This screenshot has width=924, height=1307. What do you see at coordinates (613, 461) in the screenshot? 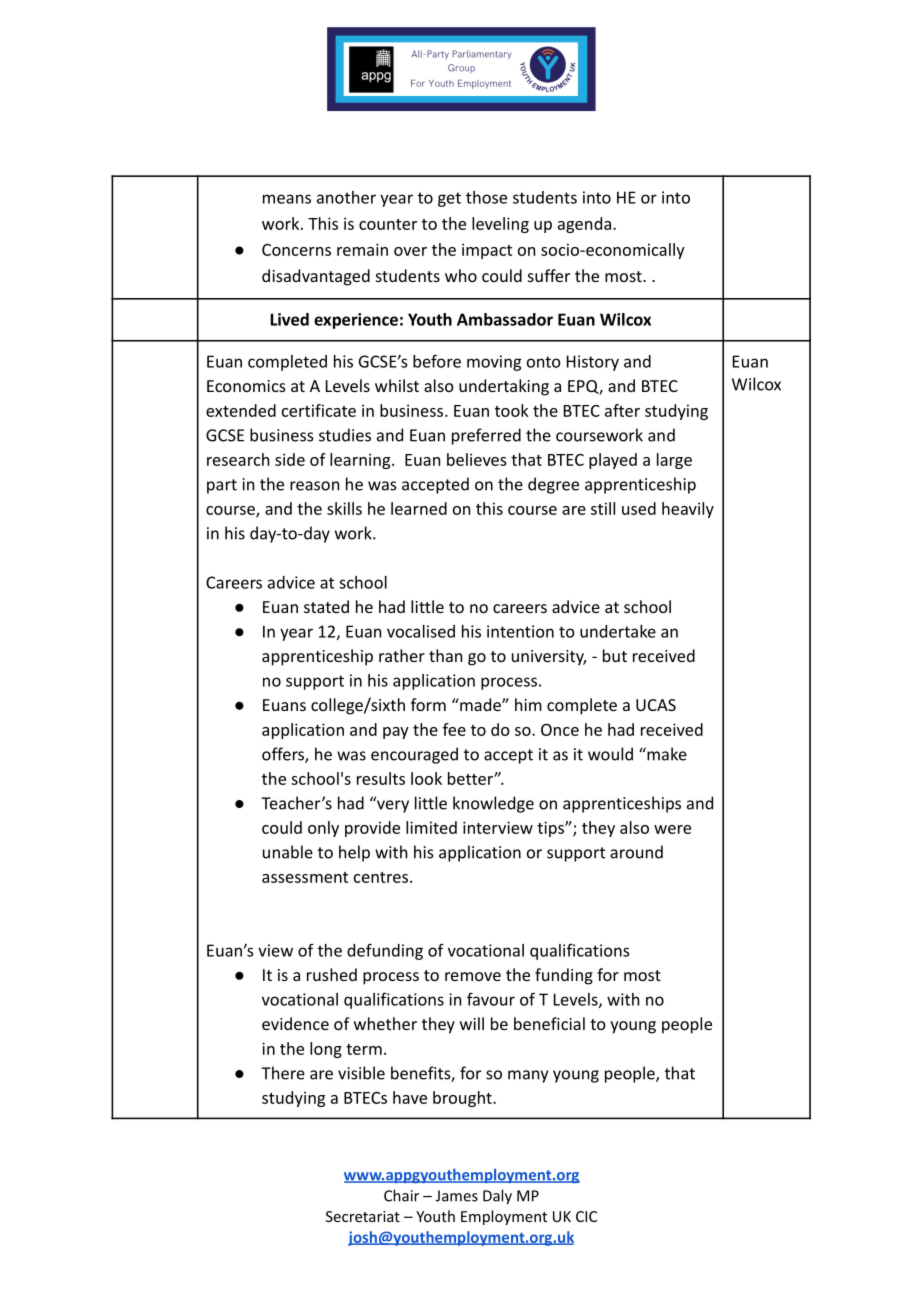
I see `played` at bounding box center [613, 461].
